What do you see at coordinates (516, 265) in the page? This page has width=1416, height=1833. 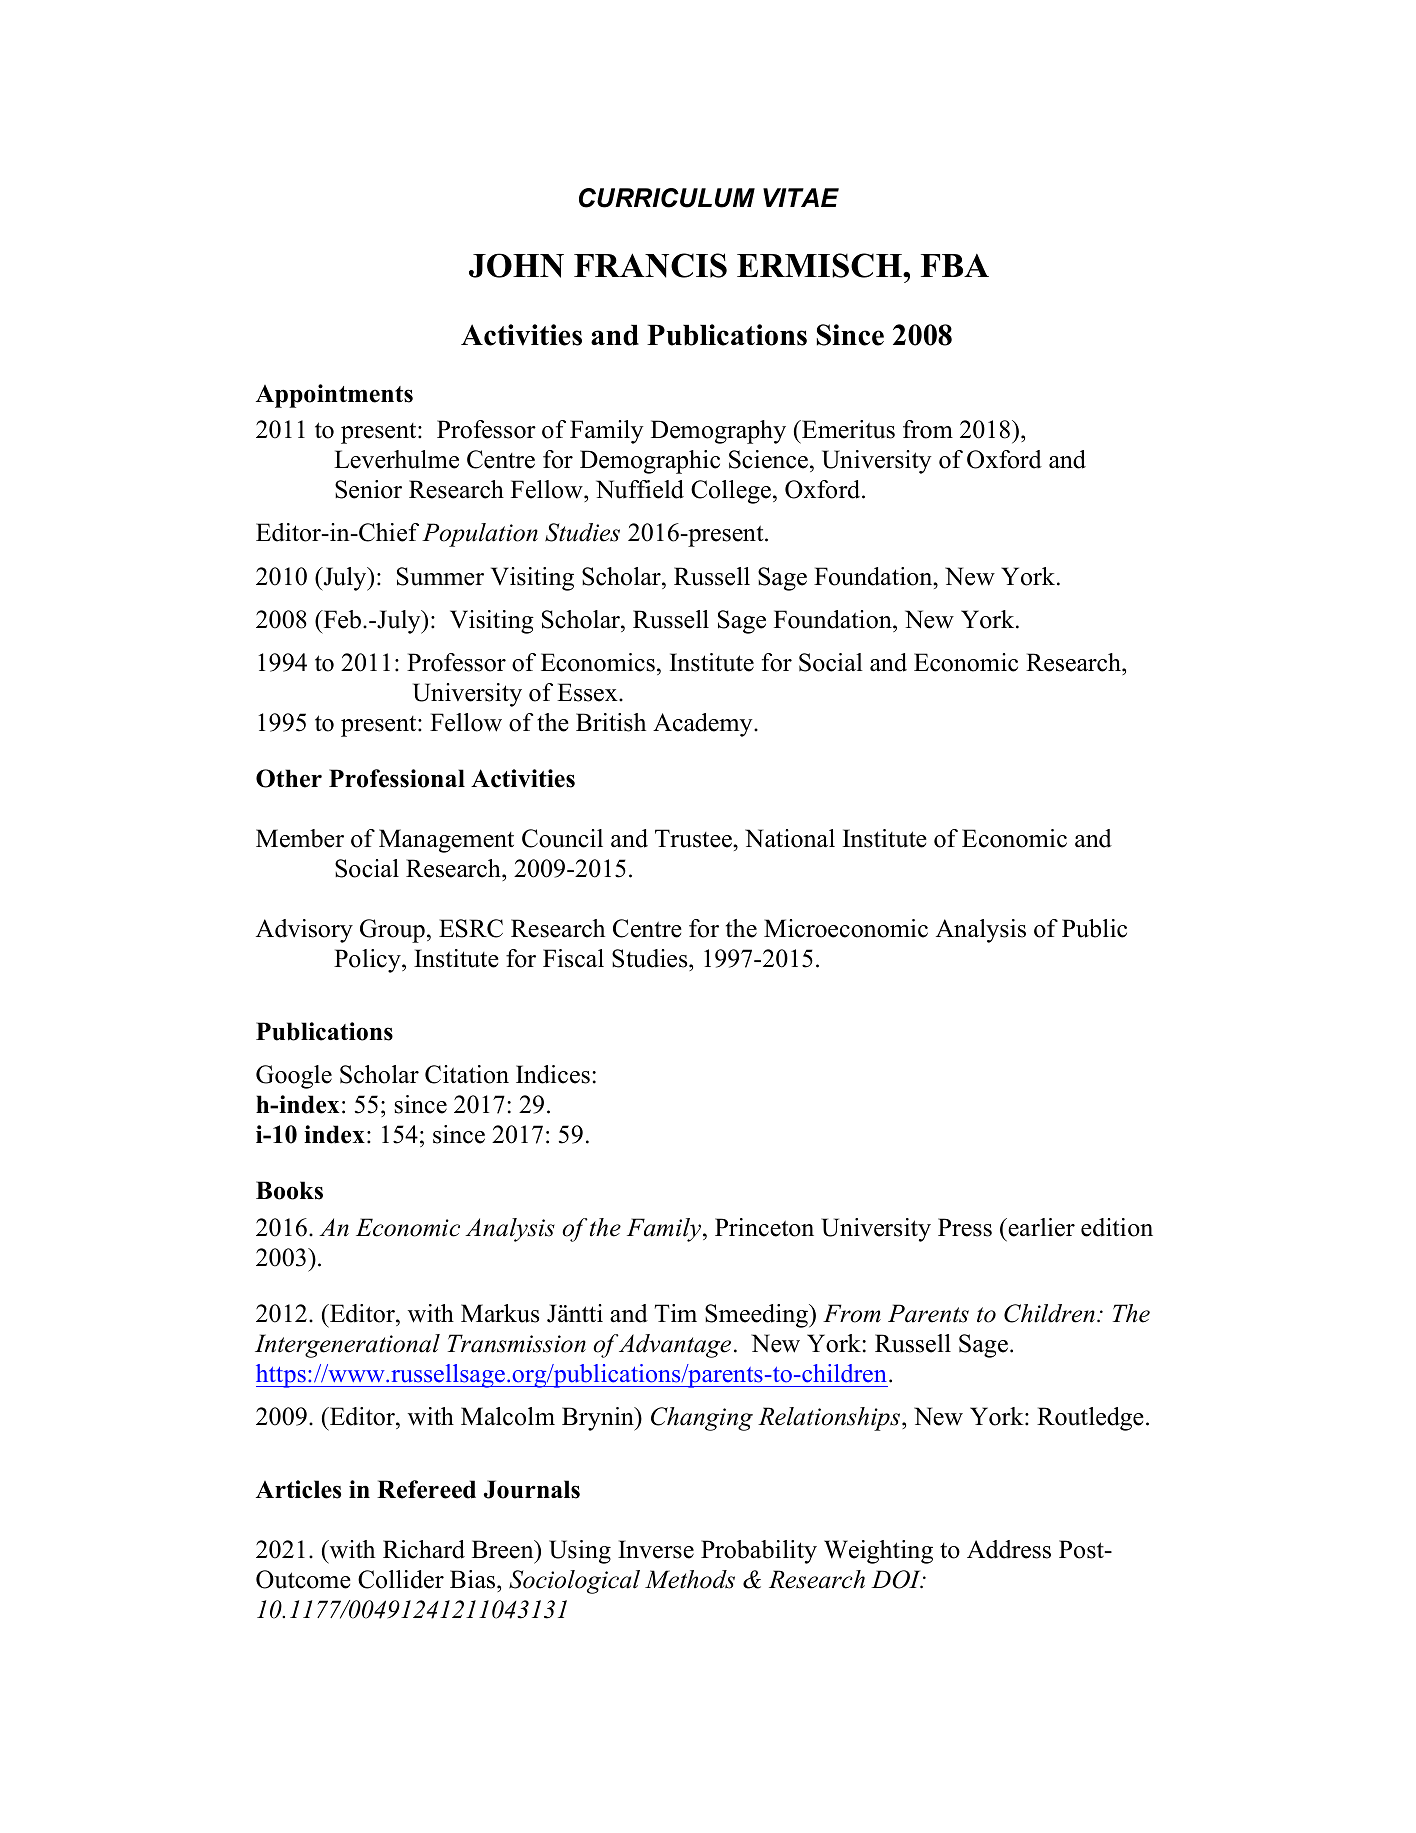 I see `JOHN` at bounding box center [516, 265].
